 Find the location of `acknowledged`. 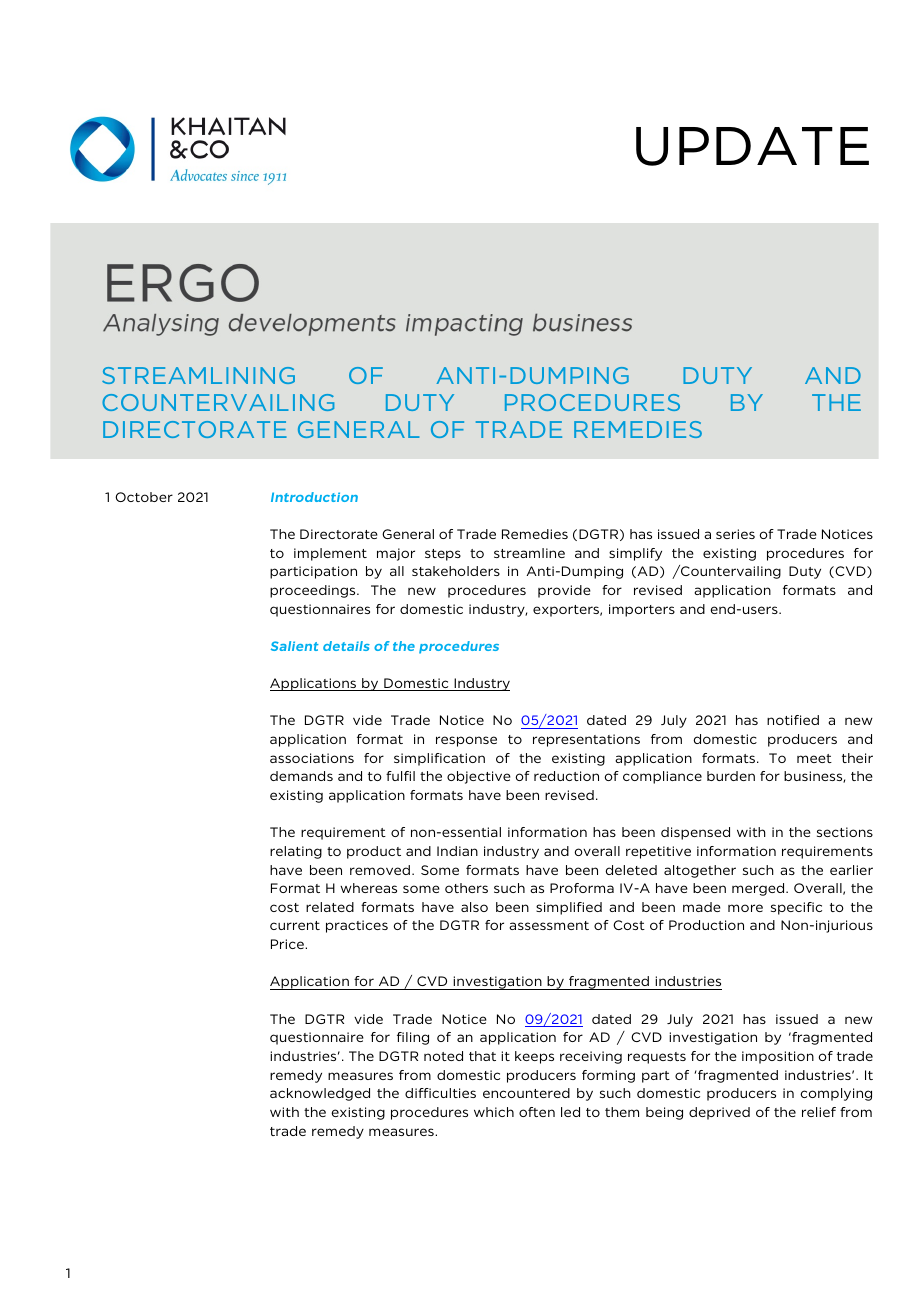

acknowledged is located at coordinates (320, 1094).
